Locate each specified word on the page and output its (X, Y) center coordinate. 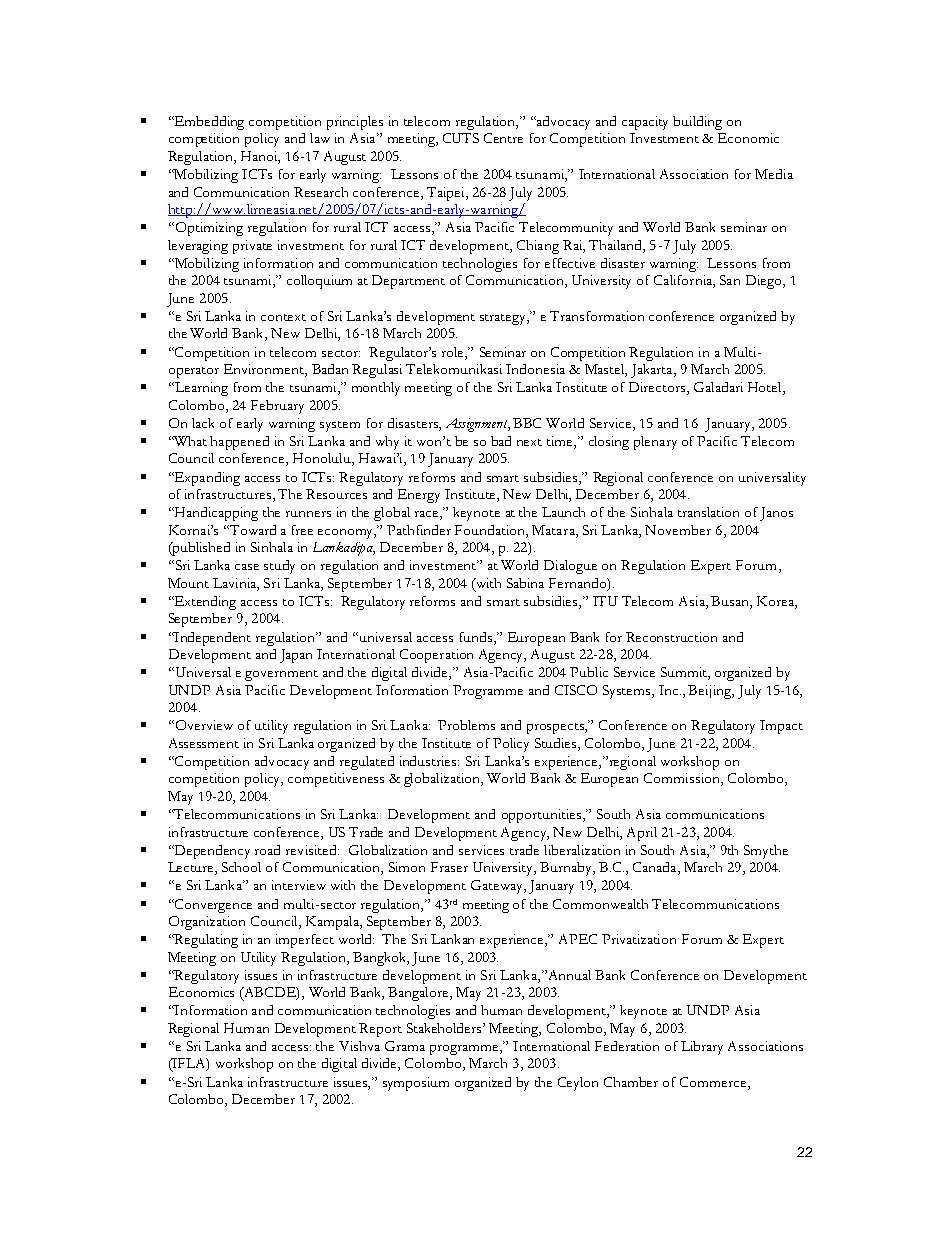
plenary (655, 443)
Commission (683, 779)
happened (239, 443)
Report (380, 1030)
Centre (503, 138)
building (697, 123)
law (320, 138)
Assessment (204, 743)
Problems (466, 725)
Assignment (478, 425)
